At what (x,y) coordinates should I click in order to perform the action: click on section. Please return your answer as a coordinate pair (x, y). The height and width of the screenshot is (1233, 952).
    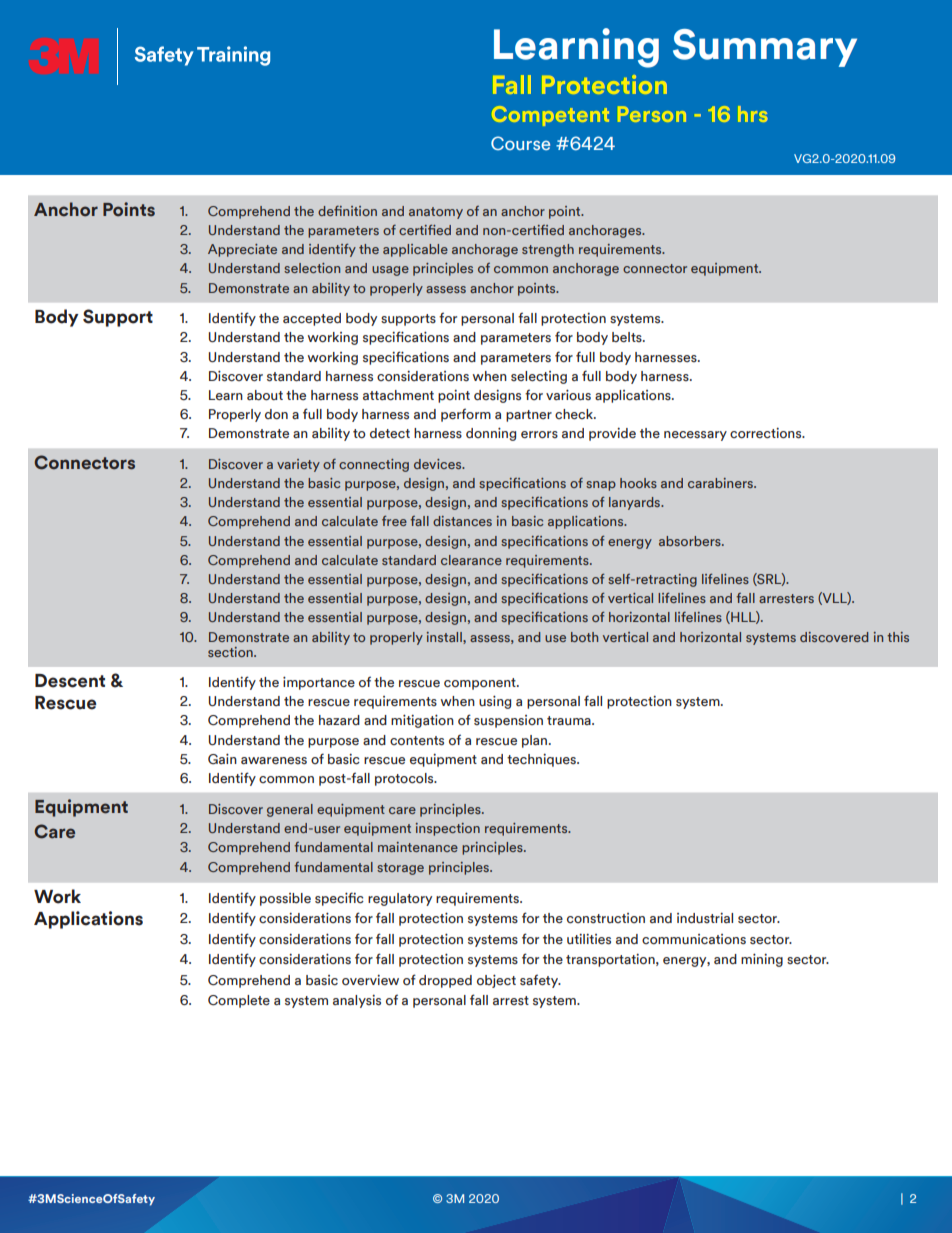
    Looking at the image, I should click on (231, 652).
